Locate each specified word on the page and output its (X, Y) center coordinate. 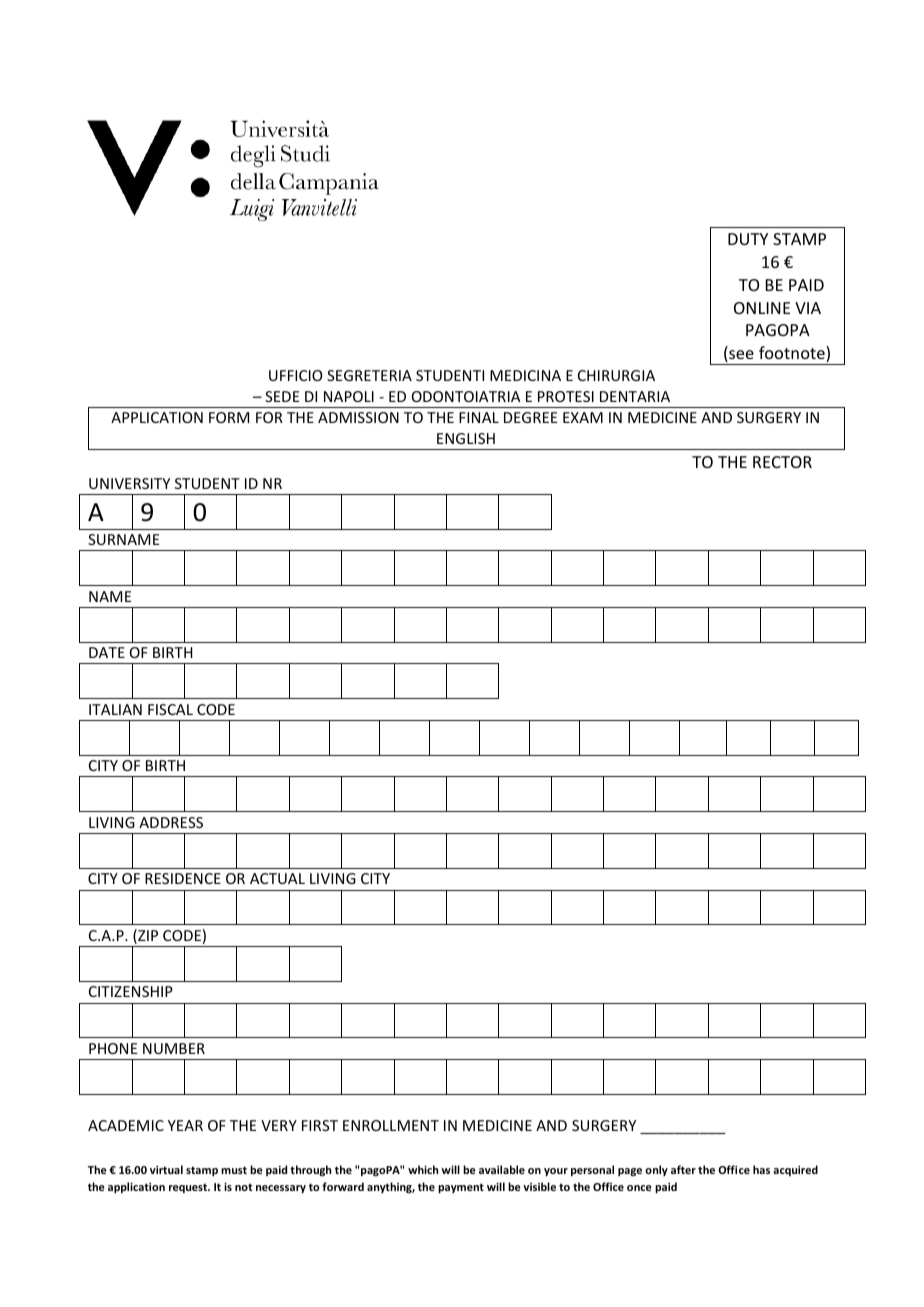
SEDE (282, 396)
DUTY (748, 239)
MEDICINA (525, 375)
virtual (166, 1169)
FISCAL (170, 709)
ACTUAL (277, 878)
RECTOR (782, 462)
